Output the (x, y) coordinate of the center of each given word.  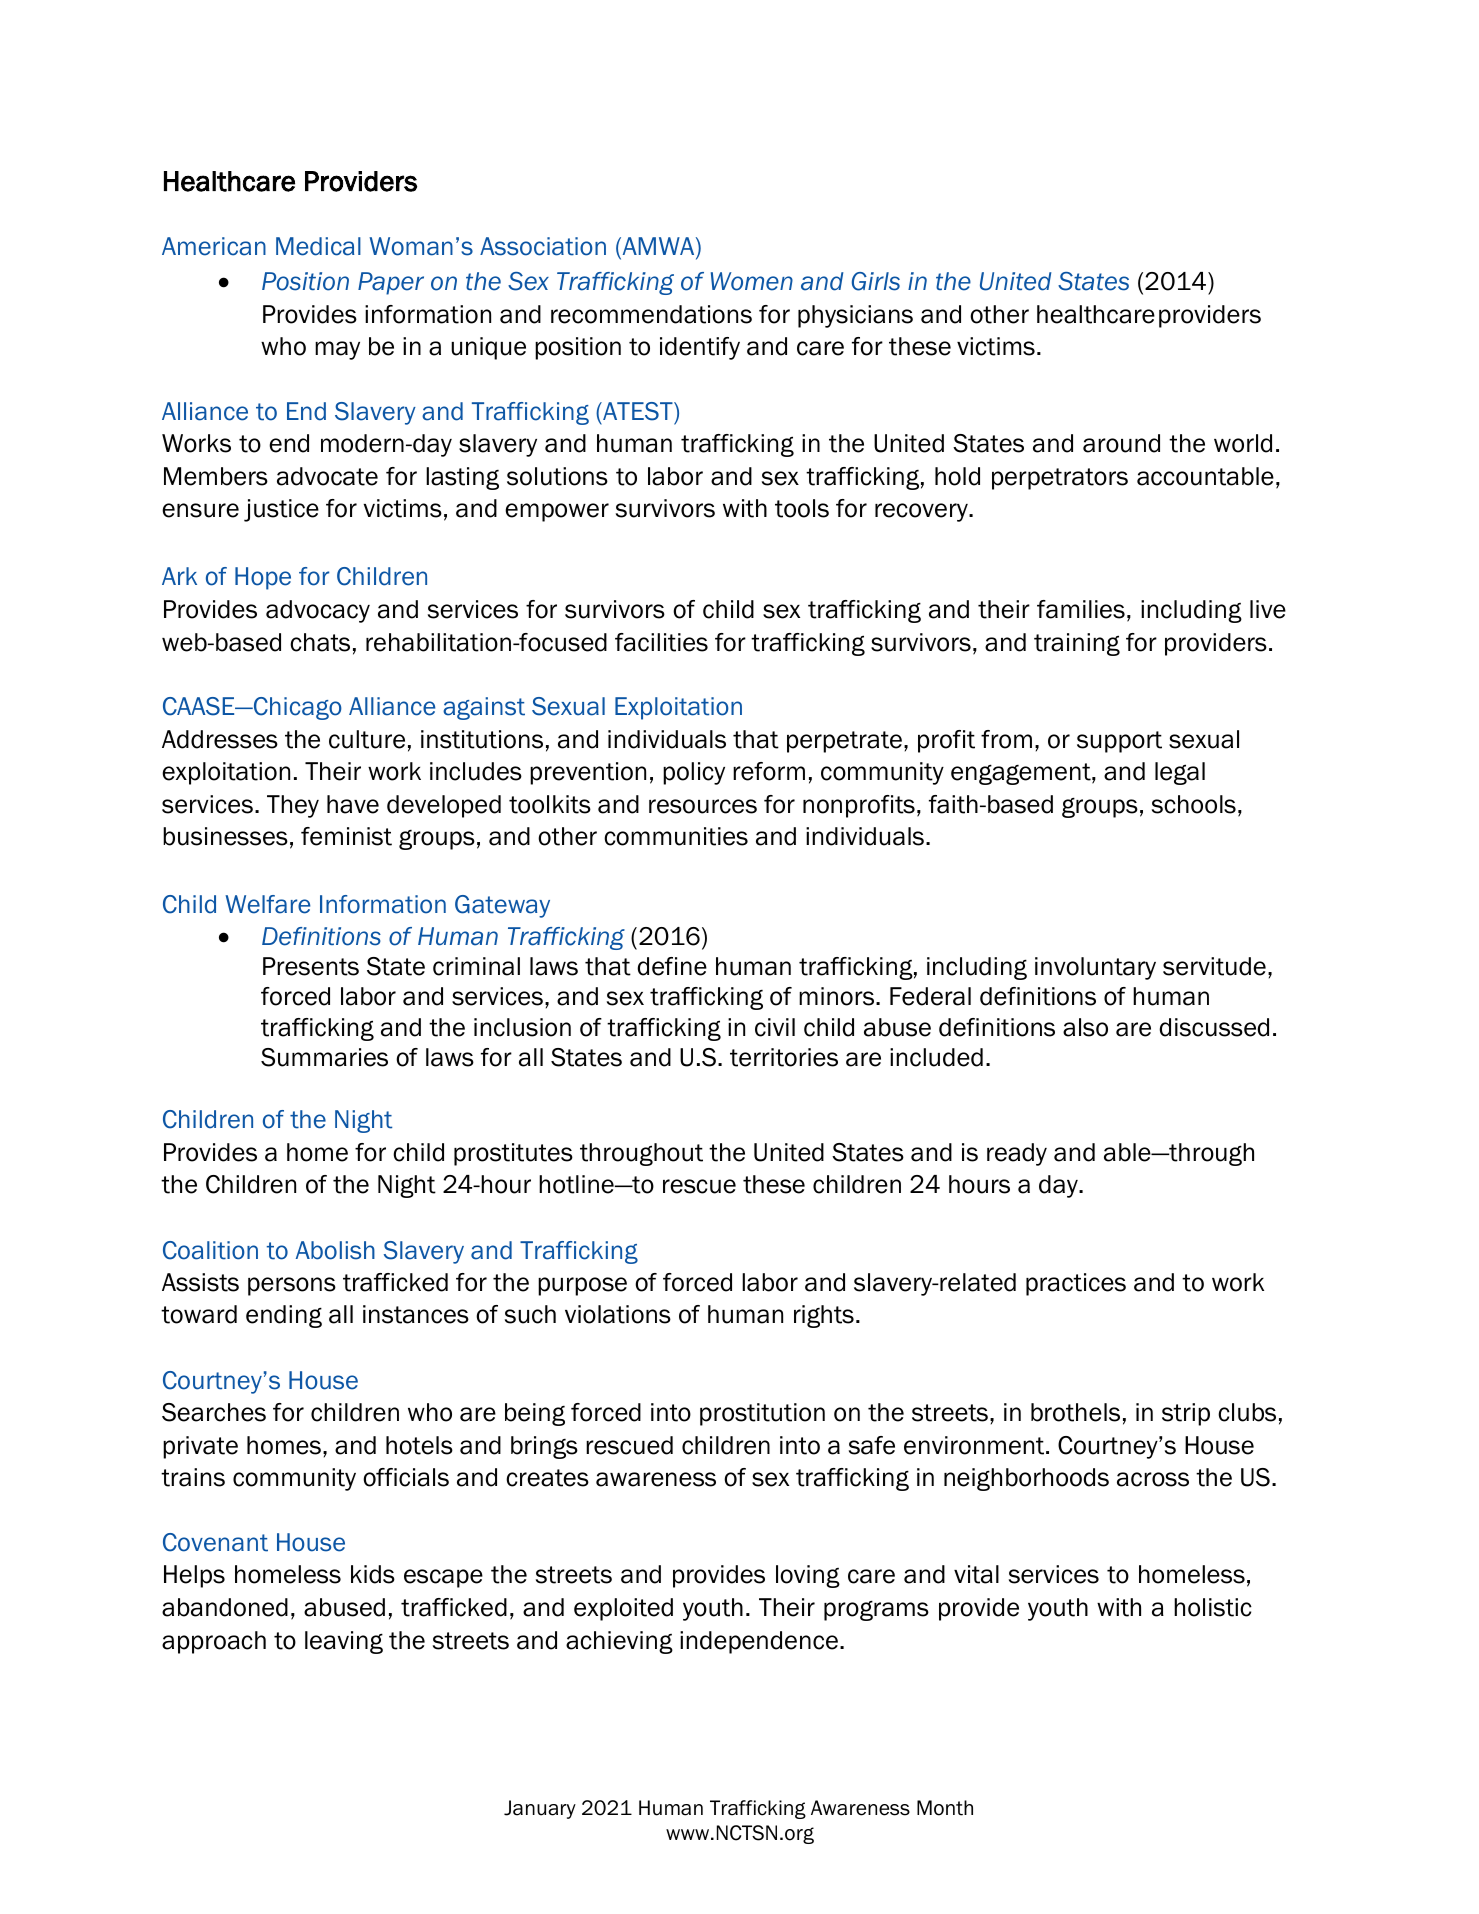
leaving (344, 1642)
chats (320, 642)
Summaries (324, 1057)
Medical (318, 246)
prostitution (762, 1414)
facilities (661, 642)
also (1085, 1027)
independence (759, 1642)
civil (775, 1027)
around (1121, 443)
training (1077, 644)
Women (752, 281)
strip (1186, 1414)
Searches (214, 1412)
